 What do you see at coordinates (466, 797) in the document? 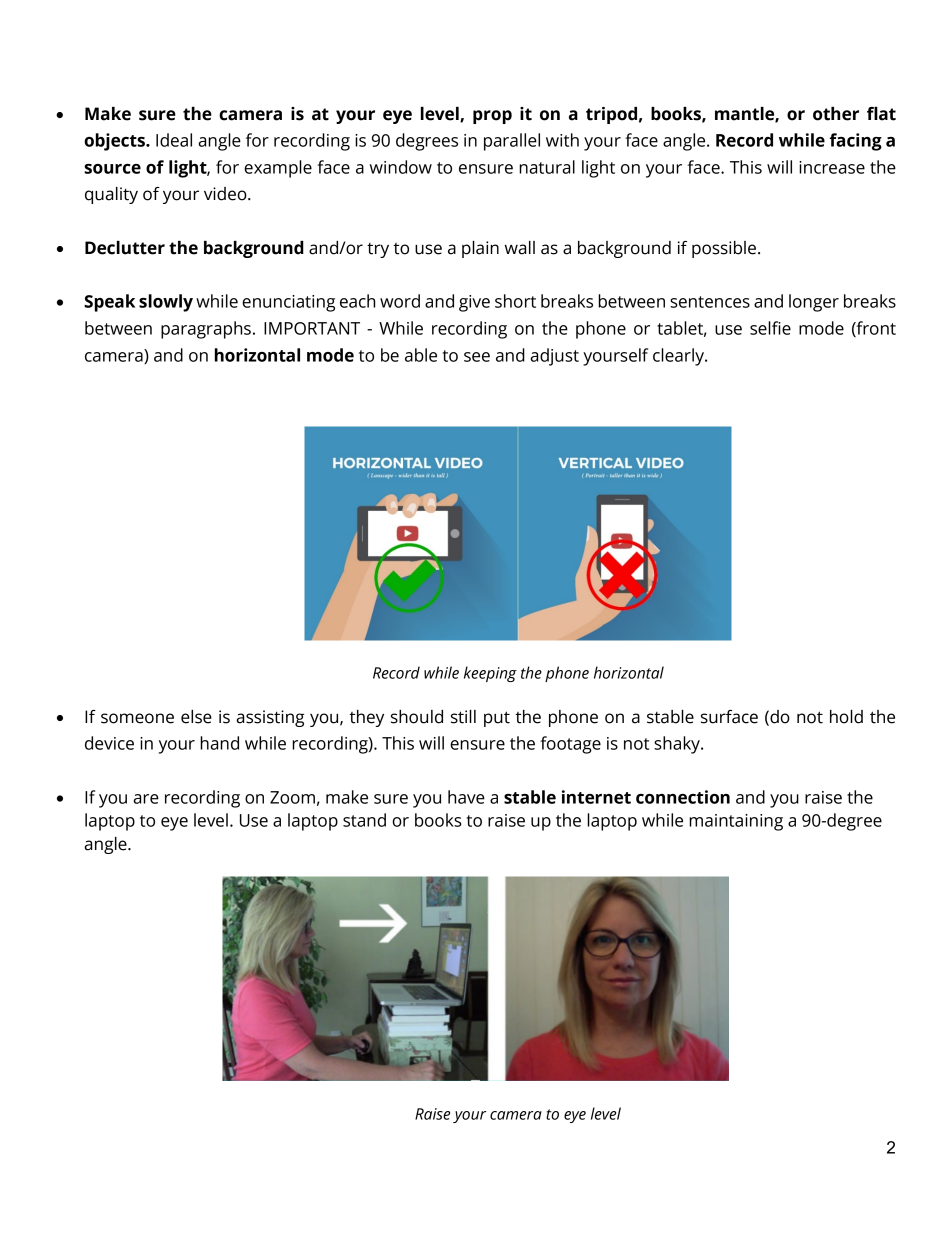
I see `have` at bounding box center [466, 797].
